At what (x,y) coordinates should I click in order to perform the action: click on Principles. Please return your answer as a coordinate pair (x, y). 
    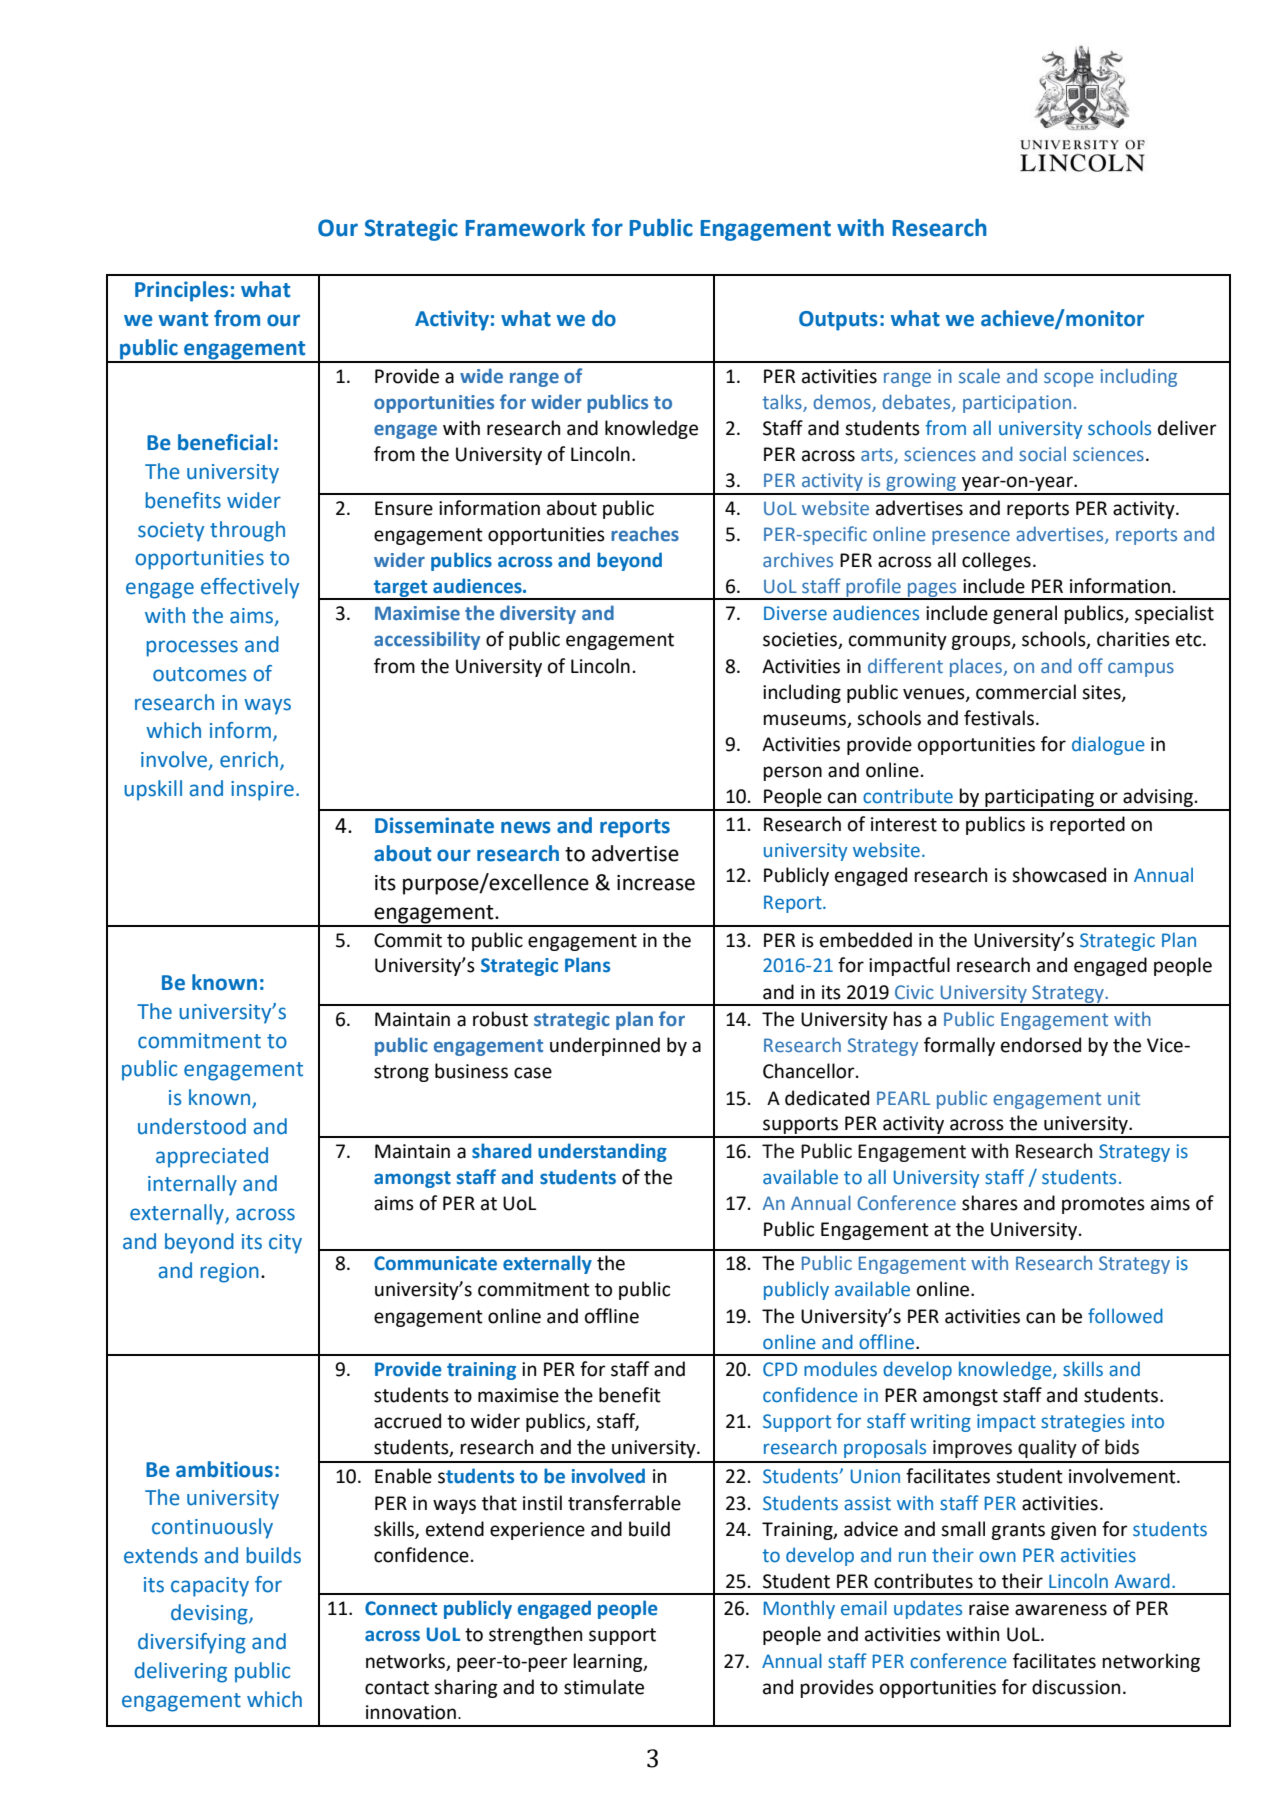
    Looking at the image, I should click on (181, 291).
